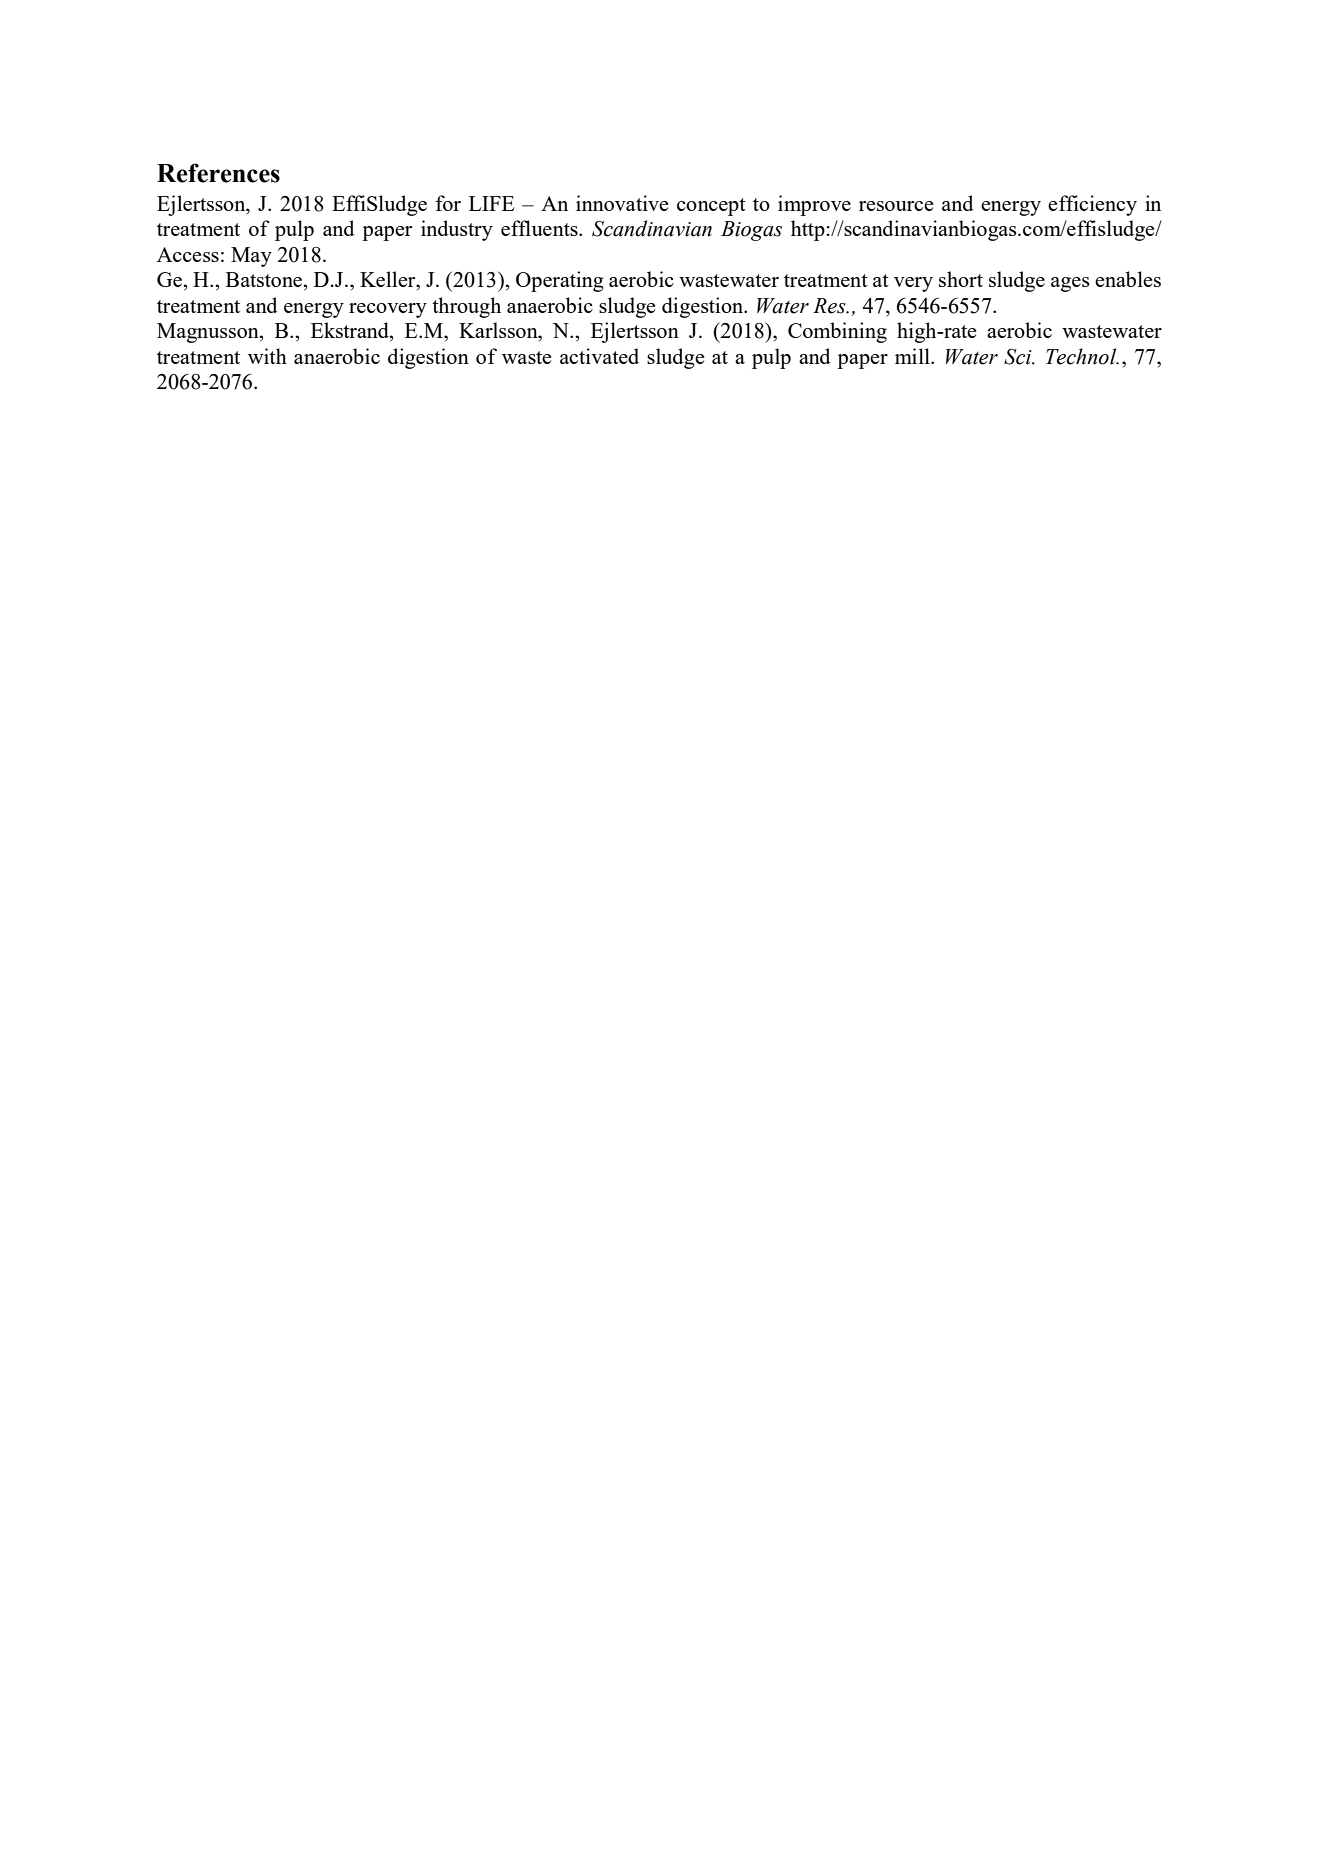  Describe the element at coordinates (540, 228) in the document. I see `effluents` at that location.
